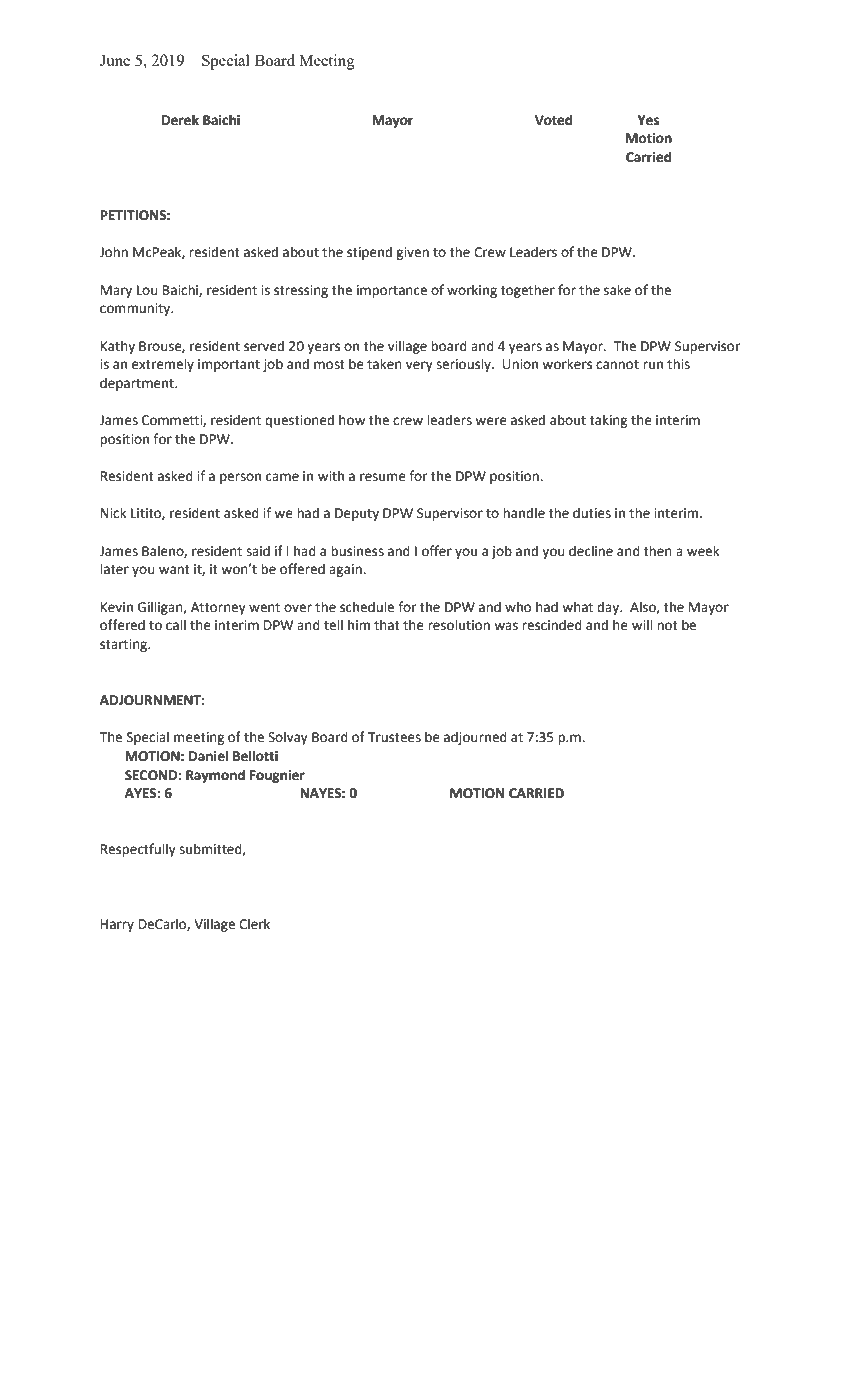  Describe the element at coordinates (208, 756) in the page. I see `Daniel` at that location.
